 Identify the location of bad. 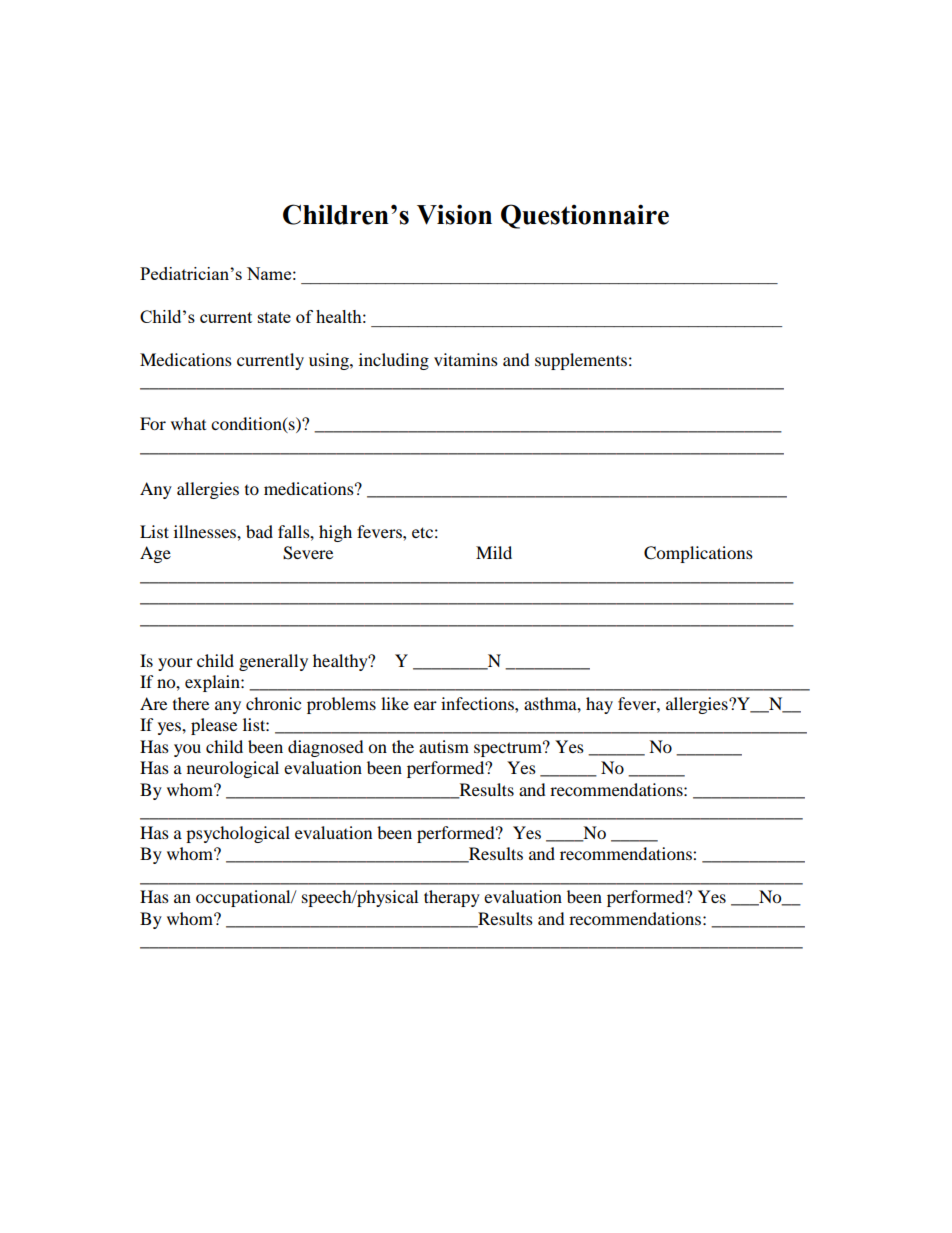
(259, 531).
